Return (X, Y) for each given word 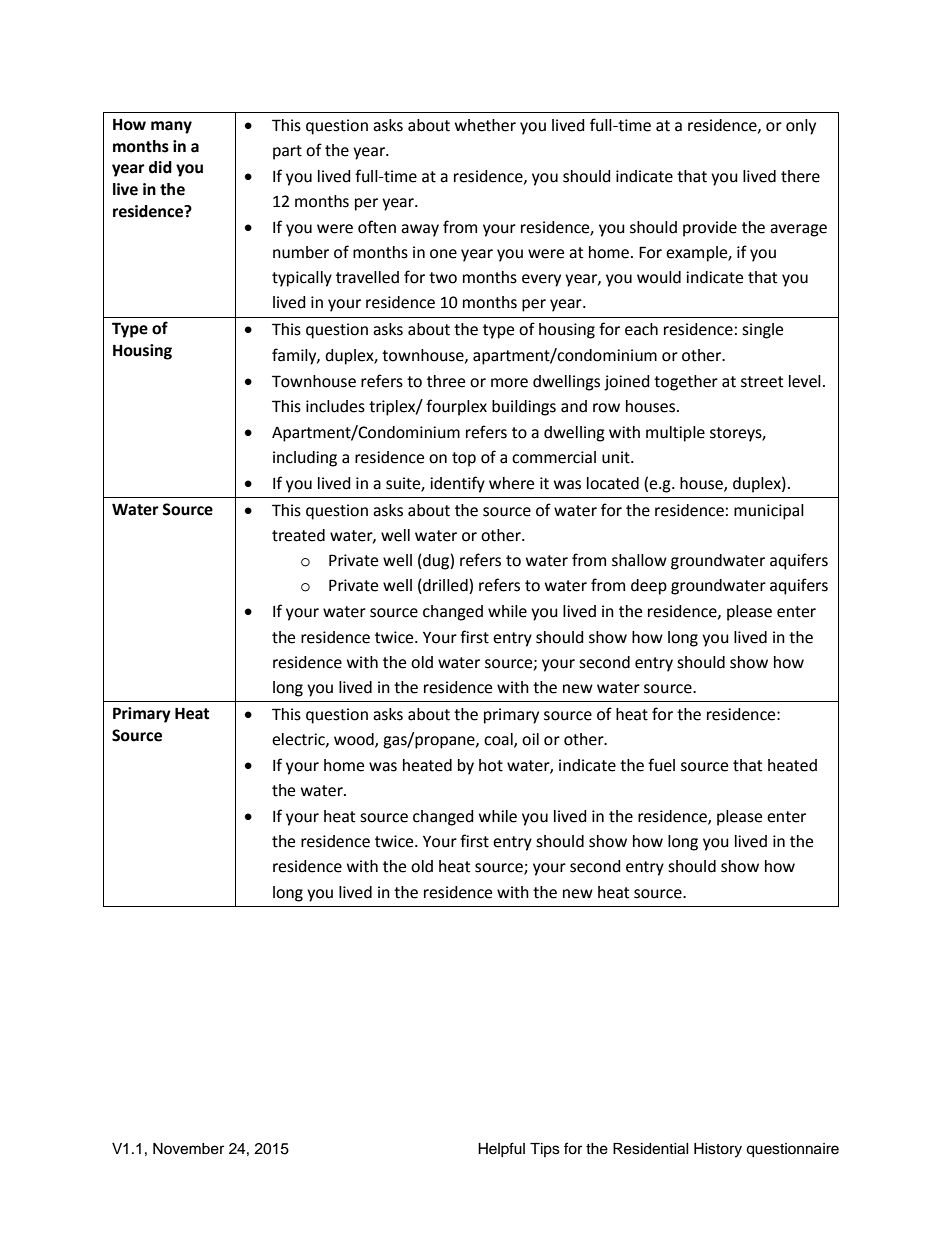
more (509, 383)
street (762, 382)
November (188, 1149)
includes (335, 406)
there (800, 176)
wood (355, 740)
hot (491, 765)
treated (298, 535)
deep (649, 587)
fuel (661, 765)
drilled (445, 586)
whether (485, 125)
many (171, 127)
